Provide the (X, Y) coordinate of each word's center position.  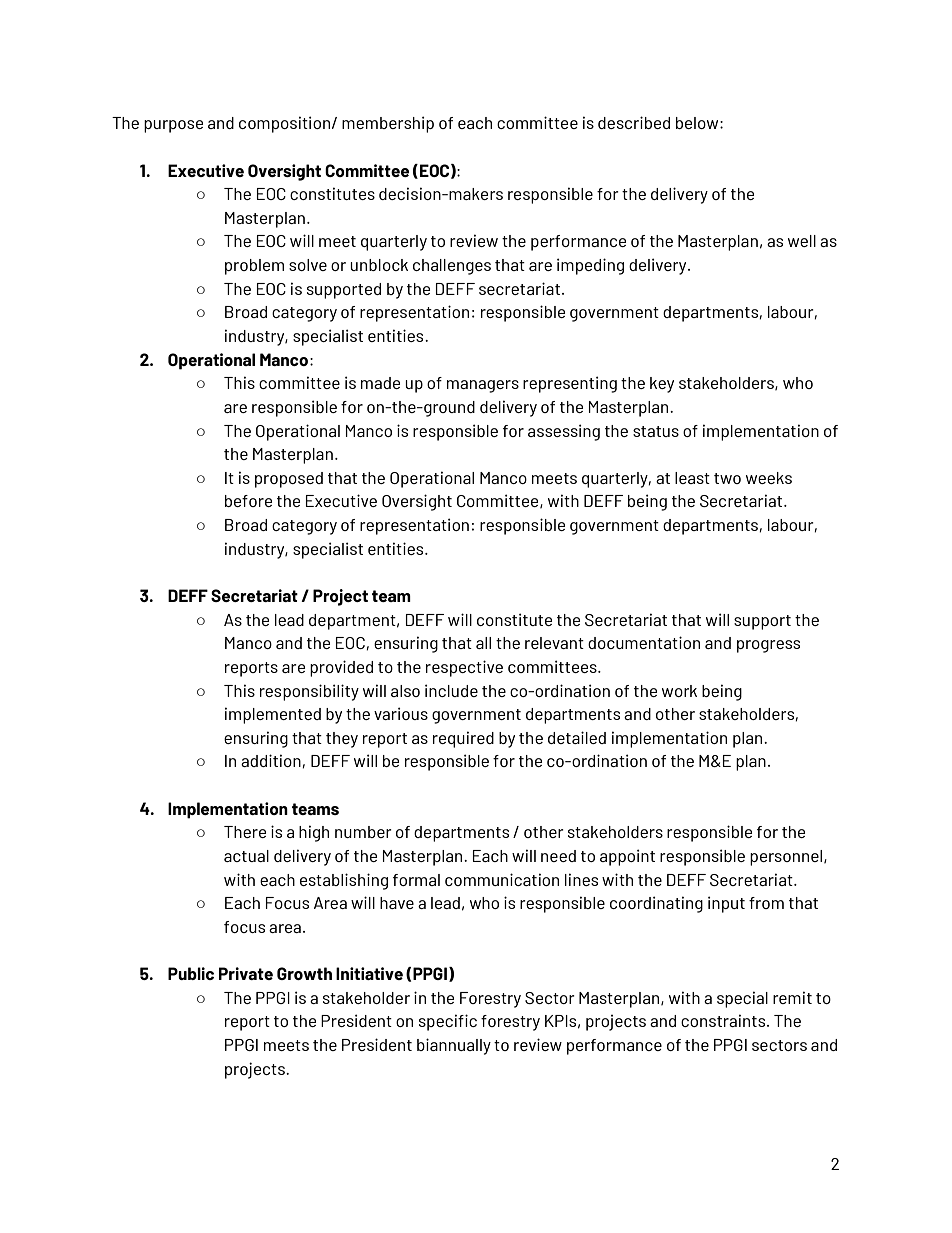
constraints (724, 1020)
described (634, 122)
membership (388, 124)
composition (284, 124)
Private (246, 973)
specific (448, 1022)
